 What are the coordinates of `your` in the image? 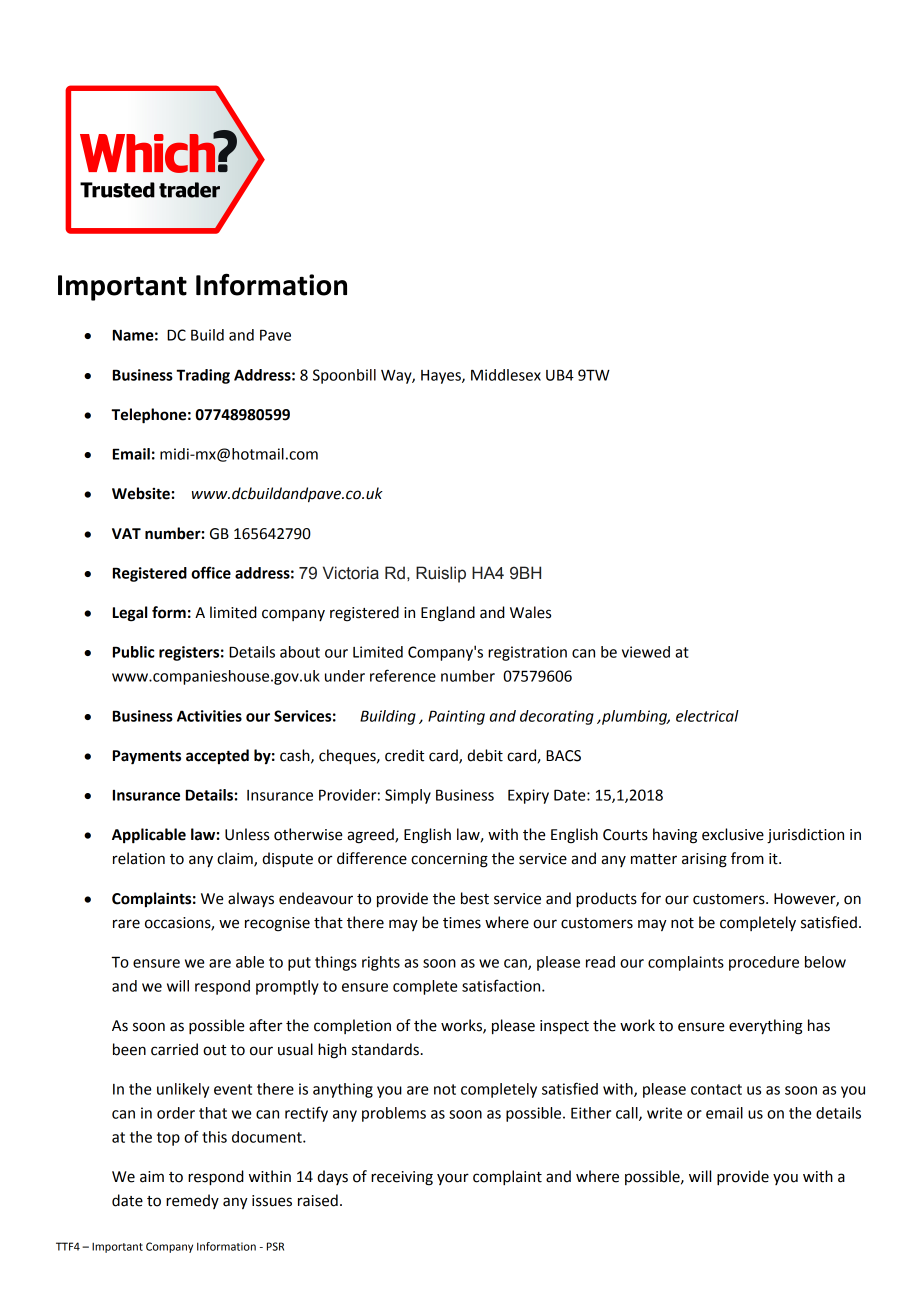 It's located at (453, 1179).
